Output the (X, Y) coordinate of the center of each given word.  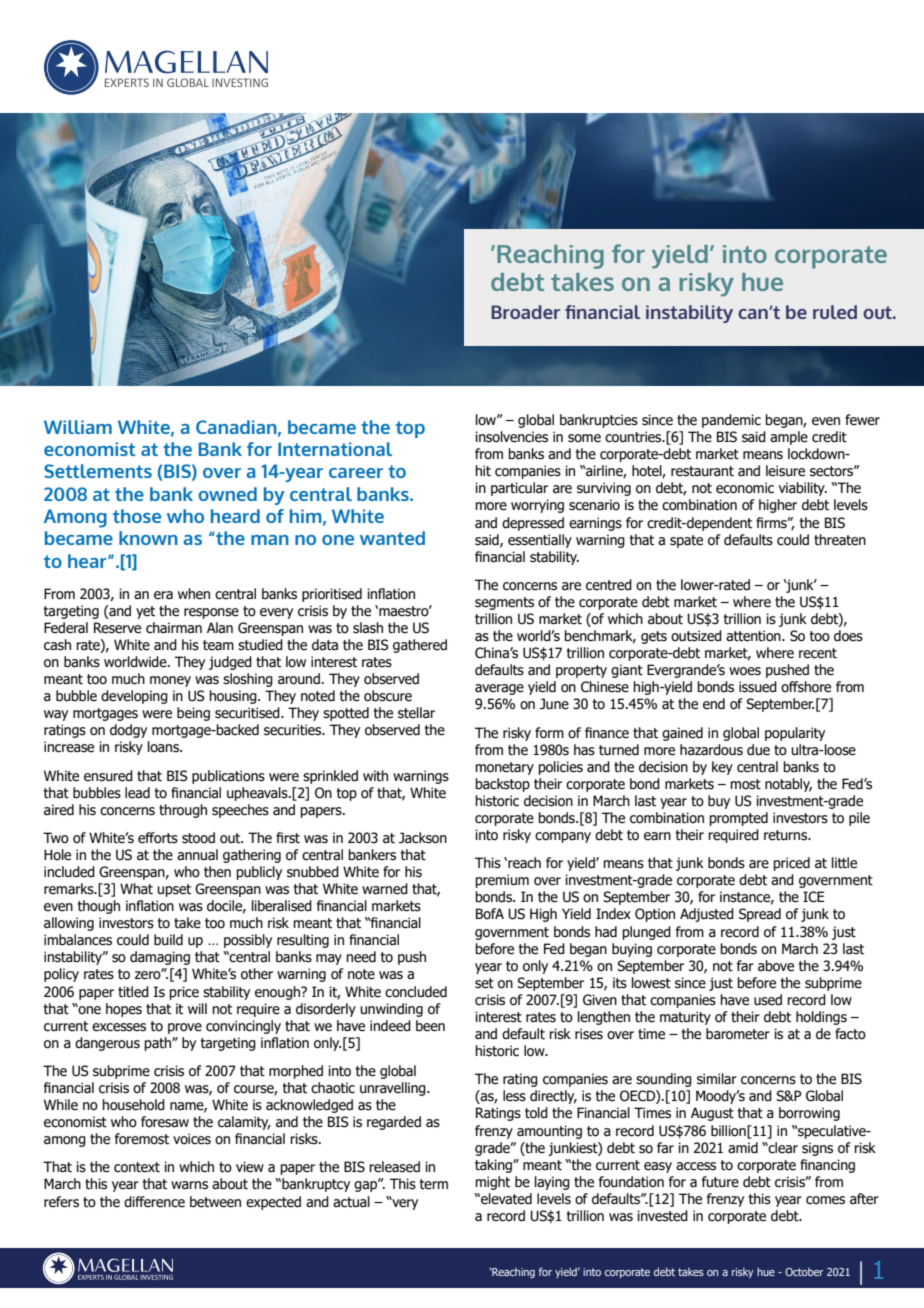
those (137, 516)
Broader (525, 312)
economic (745, 488)
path (158, 1044)
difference (154, 1202)
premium (502, 881)
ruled (835, 312)
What (136, 889)
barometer (738, 1034)
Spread (760, 915)
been (430, 1026)
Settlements (98, 471)
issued (758, 687)
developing (134, 697)
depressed (533, 524)
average (499, 689)
